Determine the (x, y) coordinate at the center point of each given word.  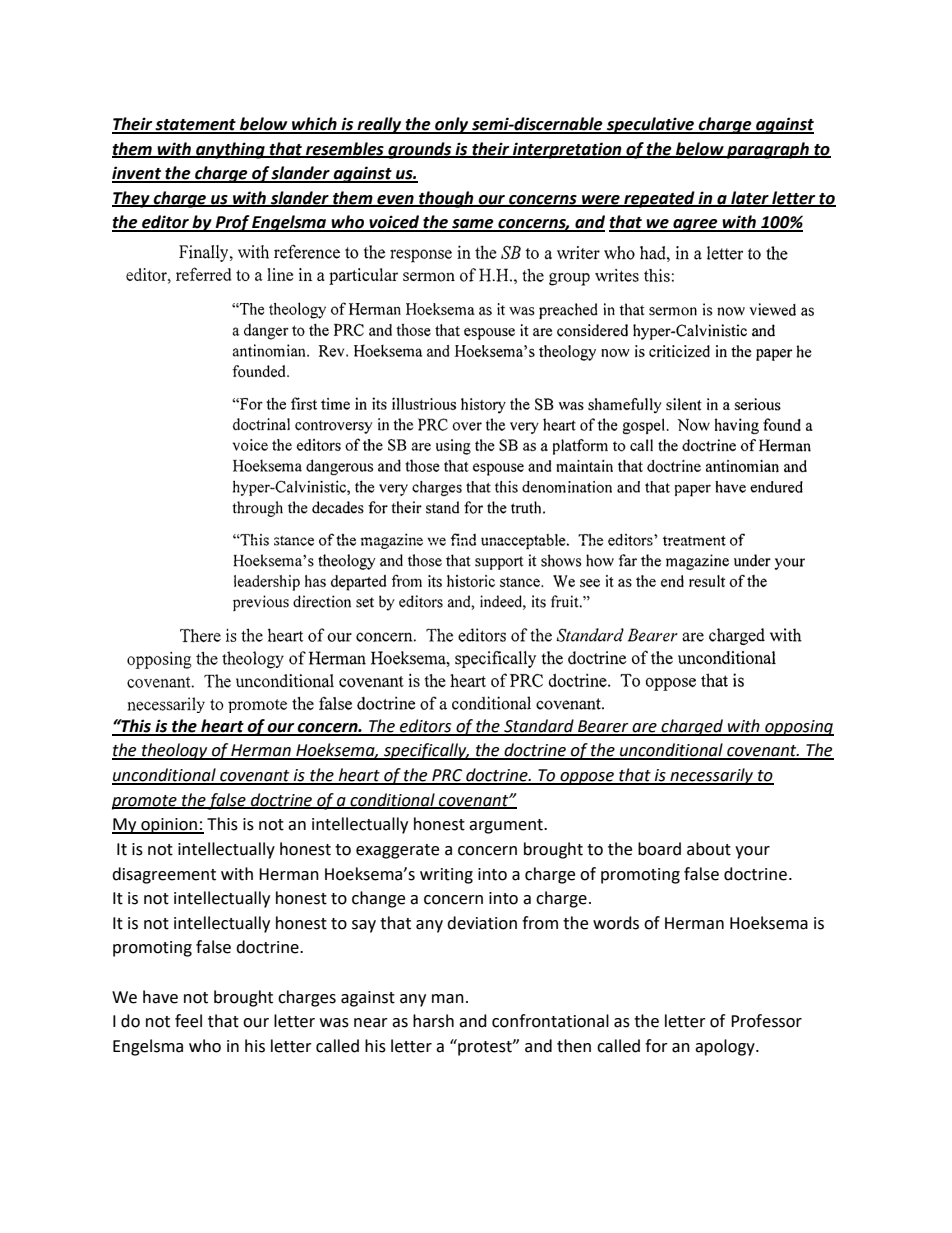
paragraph (768, 150)
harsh (433, 1021)
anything (230, 150)
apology (726, 1047)
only (452, 125)
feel (188, 1021)
